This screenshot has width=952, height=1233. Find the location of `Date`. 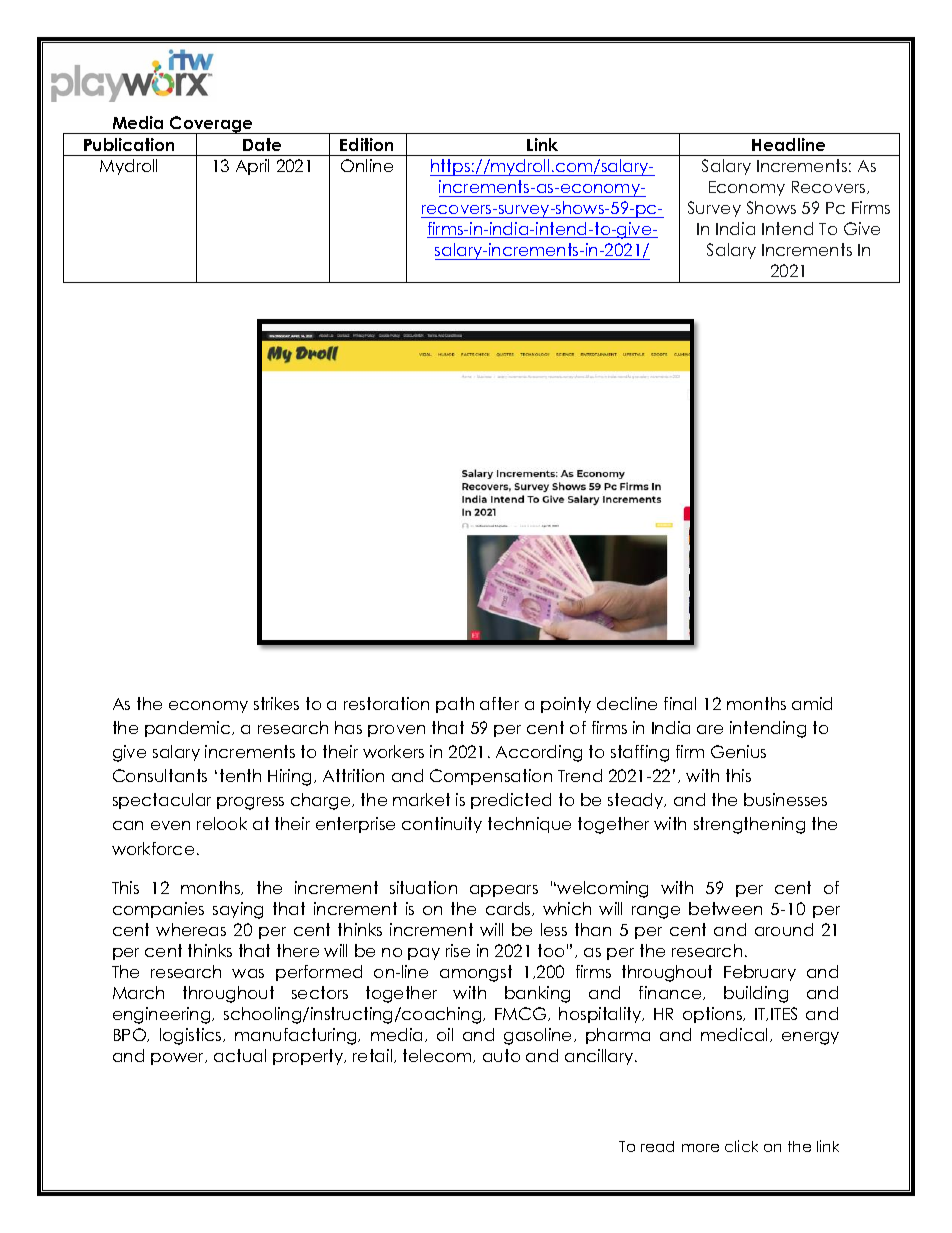

Date is located at coordinates (262, 144).
